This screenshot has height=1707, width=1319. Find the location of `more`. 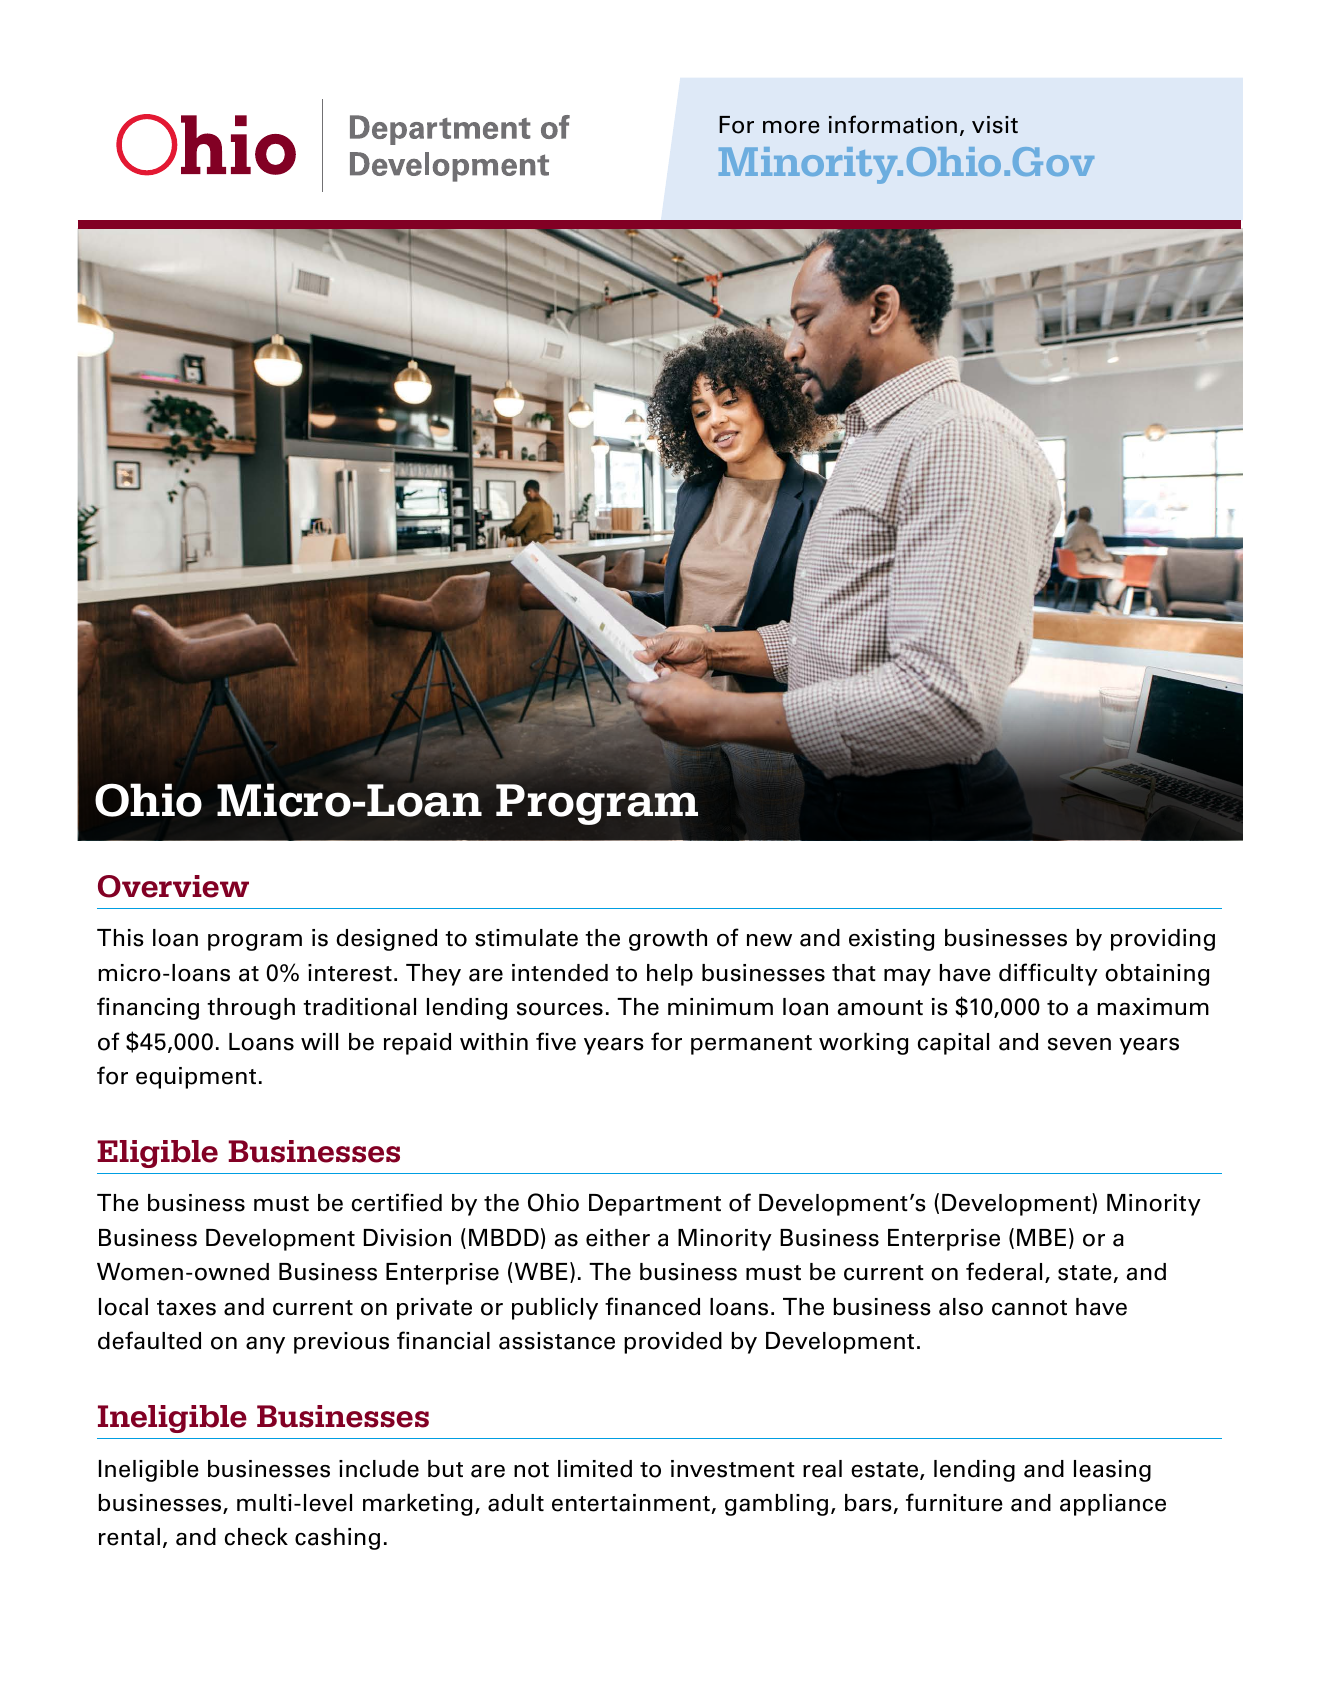

more is located at coordinates (791, 127).
